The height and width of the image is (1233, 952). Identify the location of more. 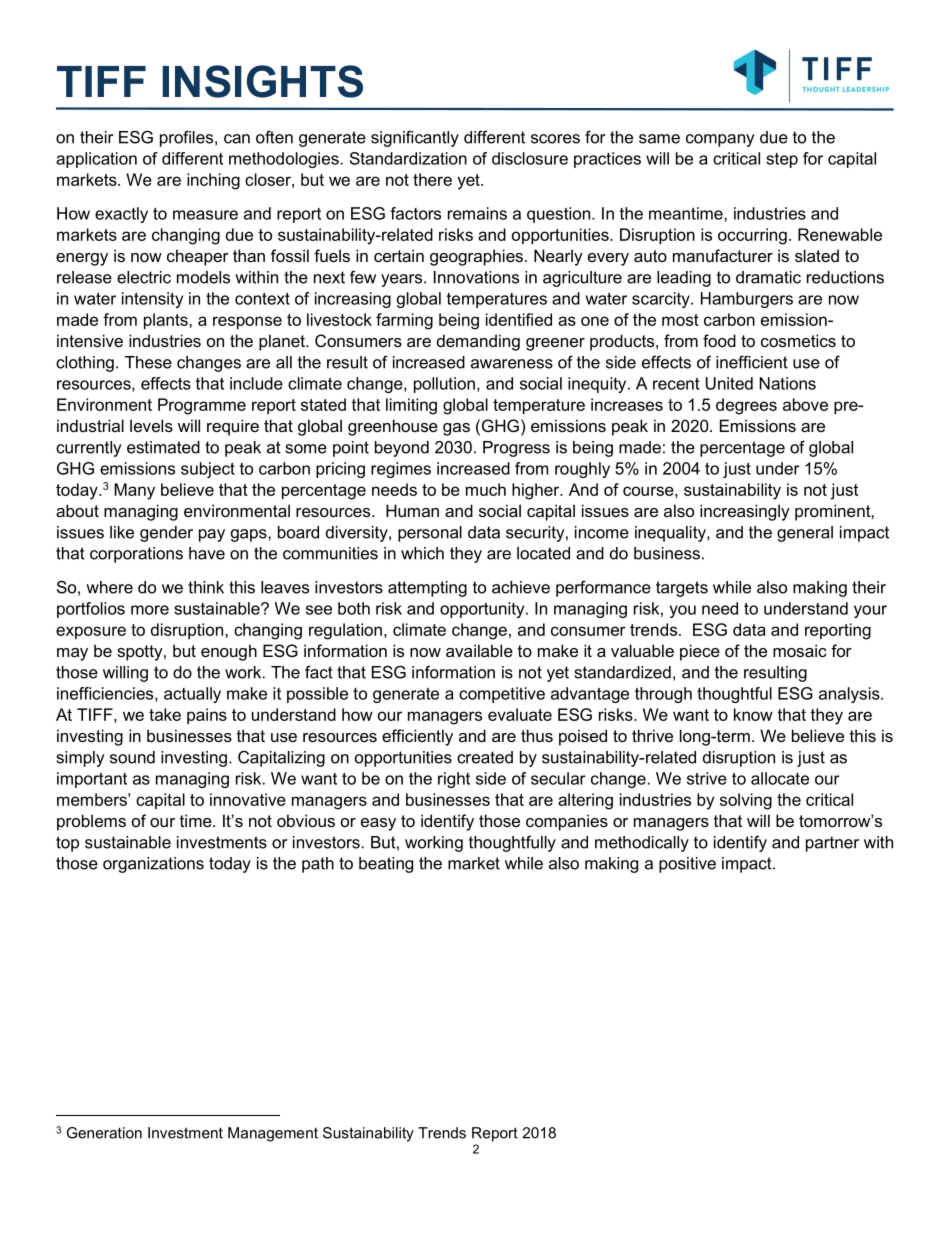
(150, 610).
